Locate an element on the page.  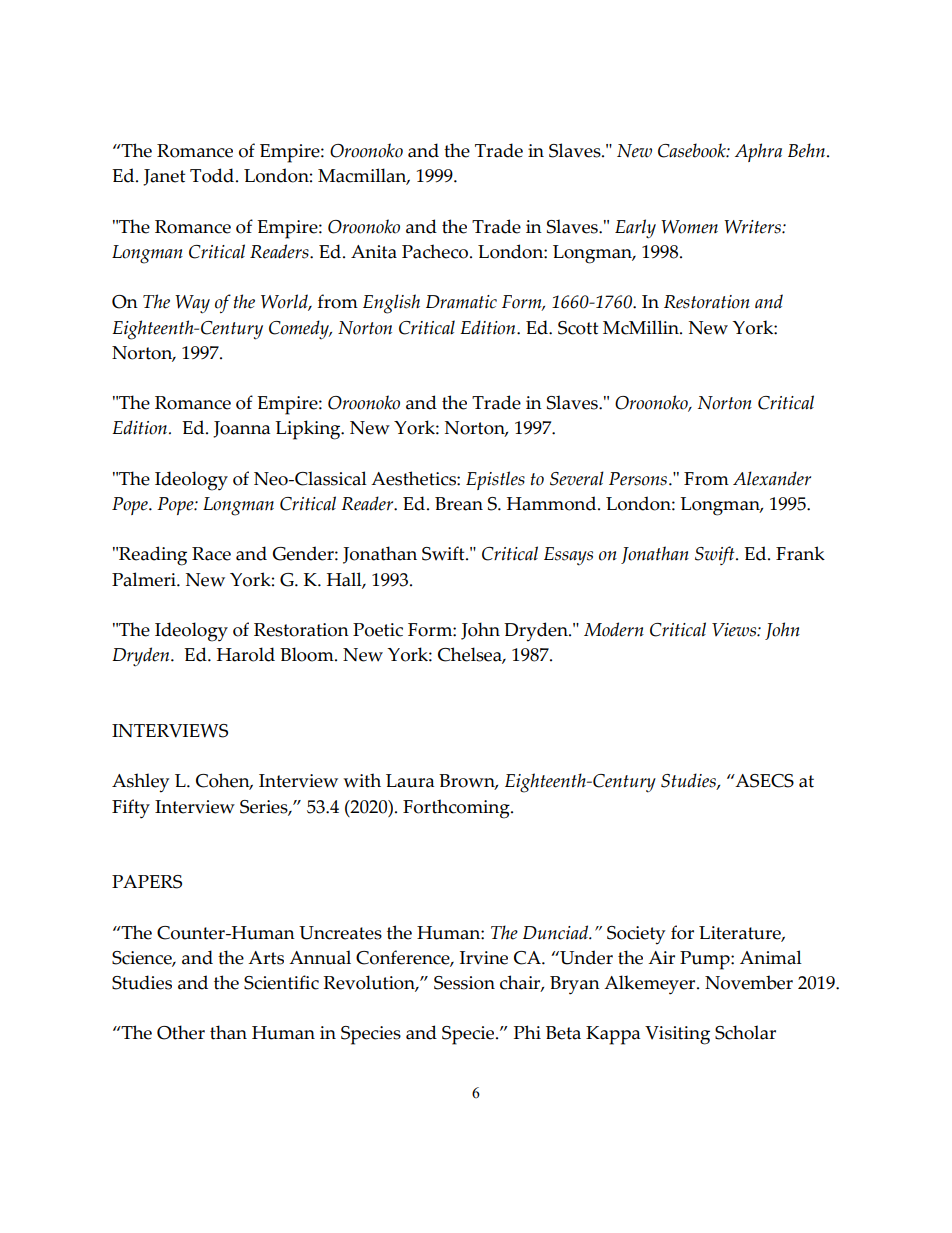
Other is located at coordinates (181, 1032).
